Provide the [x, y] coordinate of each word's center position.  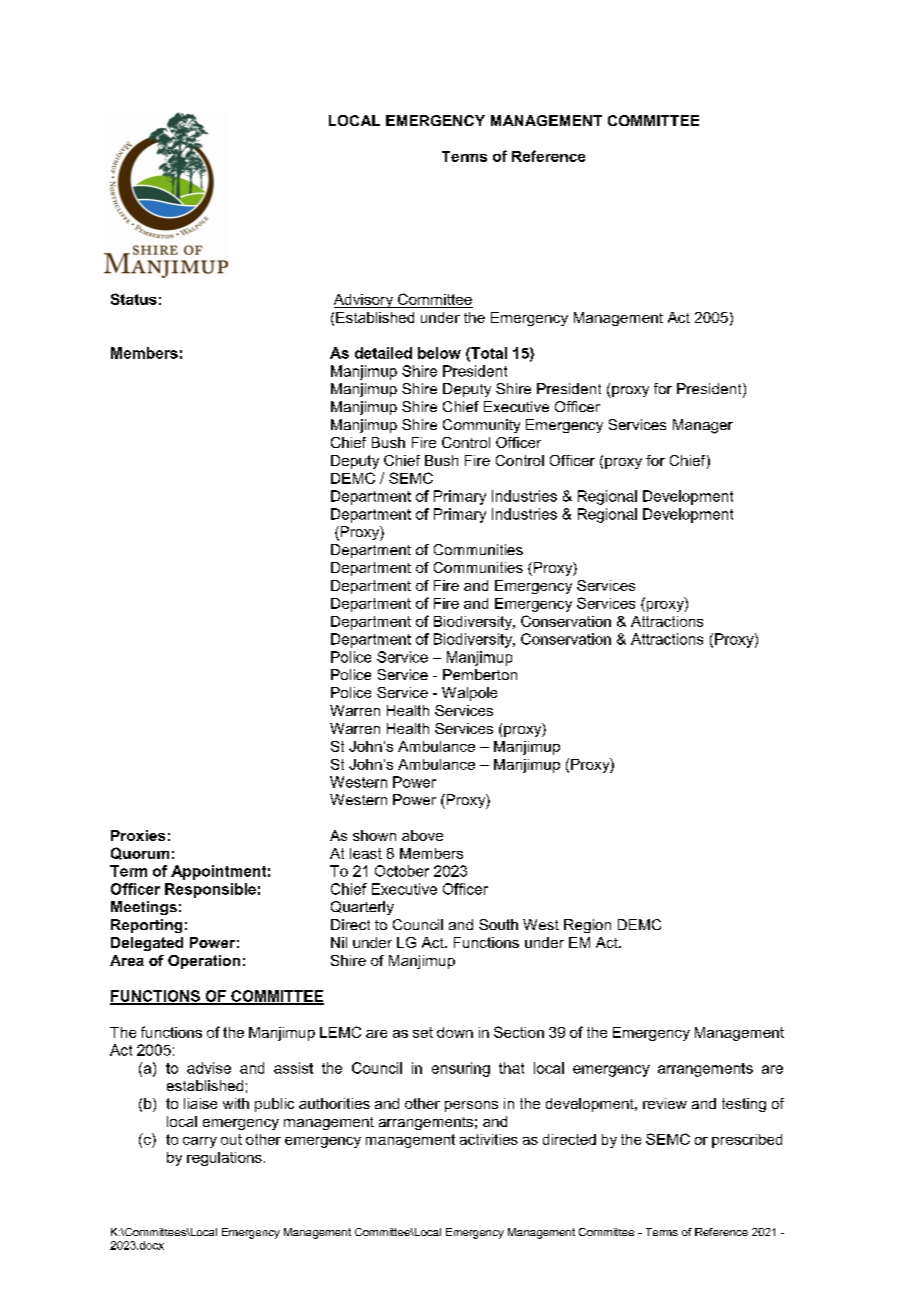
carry [200, 1142]
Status [134, 299]
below [439, 353]
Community [481, 426]
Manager [703, 426]
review [665, 1103]
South [498, 924]
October [402, 871]
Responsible [210, 890]
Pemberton [480, 674]
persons [471, 1106]
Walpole [469, 694]
